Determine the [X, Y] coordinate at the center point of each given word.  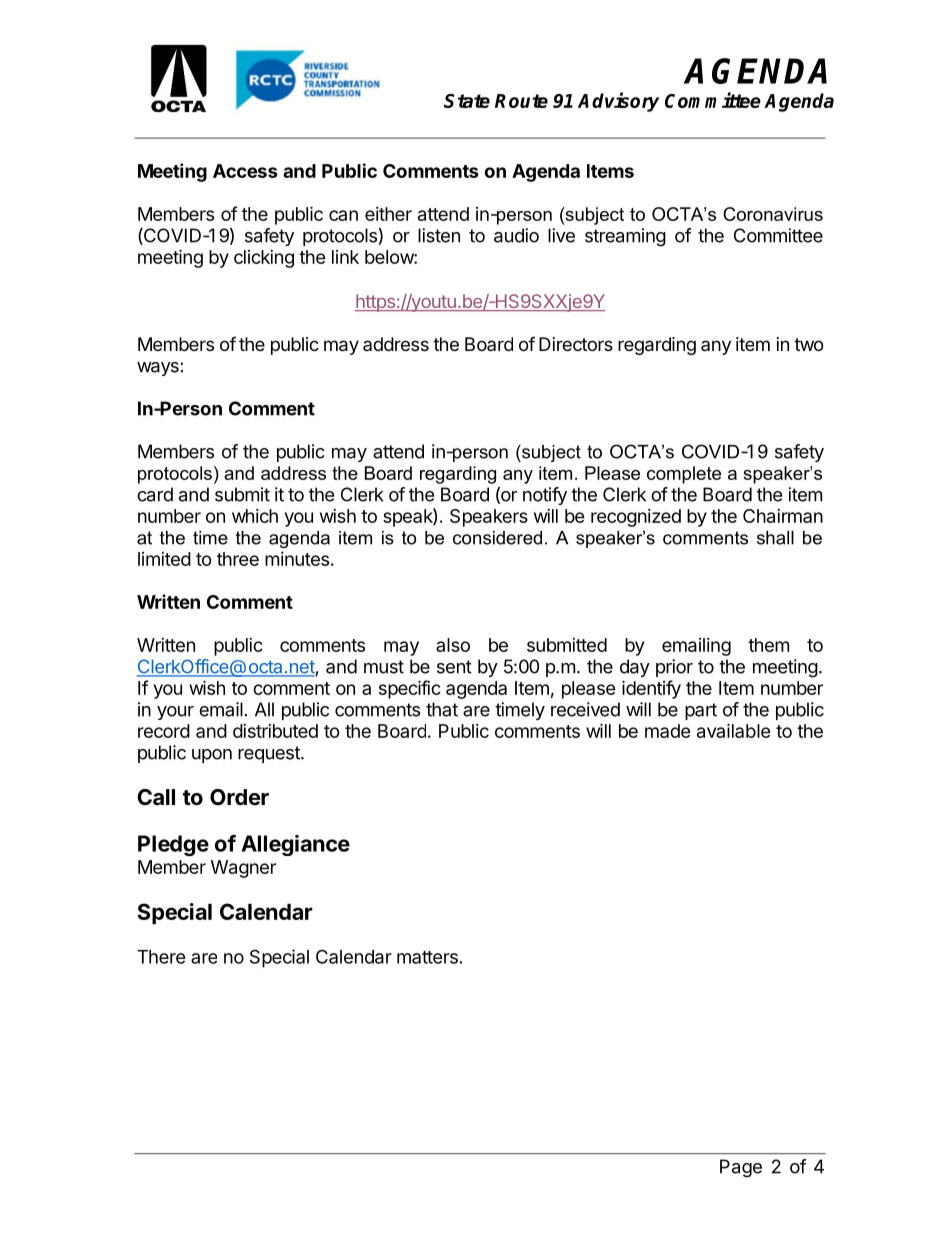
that [442, 709]
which [255, 516]
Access [245, 171]
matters [427, 957]
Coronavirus [773, 214]
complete [684, 475]
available [734, 730]
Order [239, 797]
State [467, 101]
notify [545, 496]
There [161, 957]
